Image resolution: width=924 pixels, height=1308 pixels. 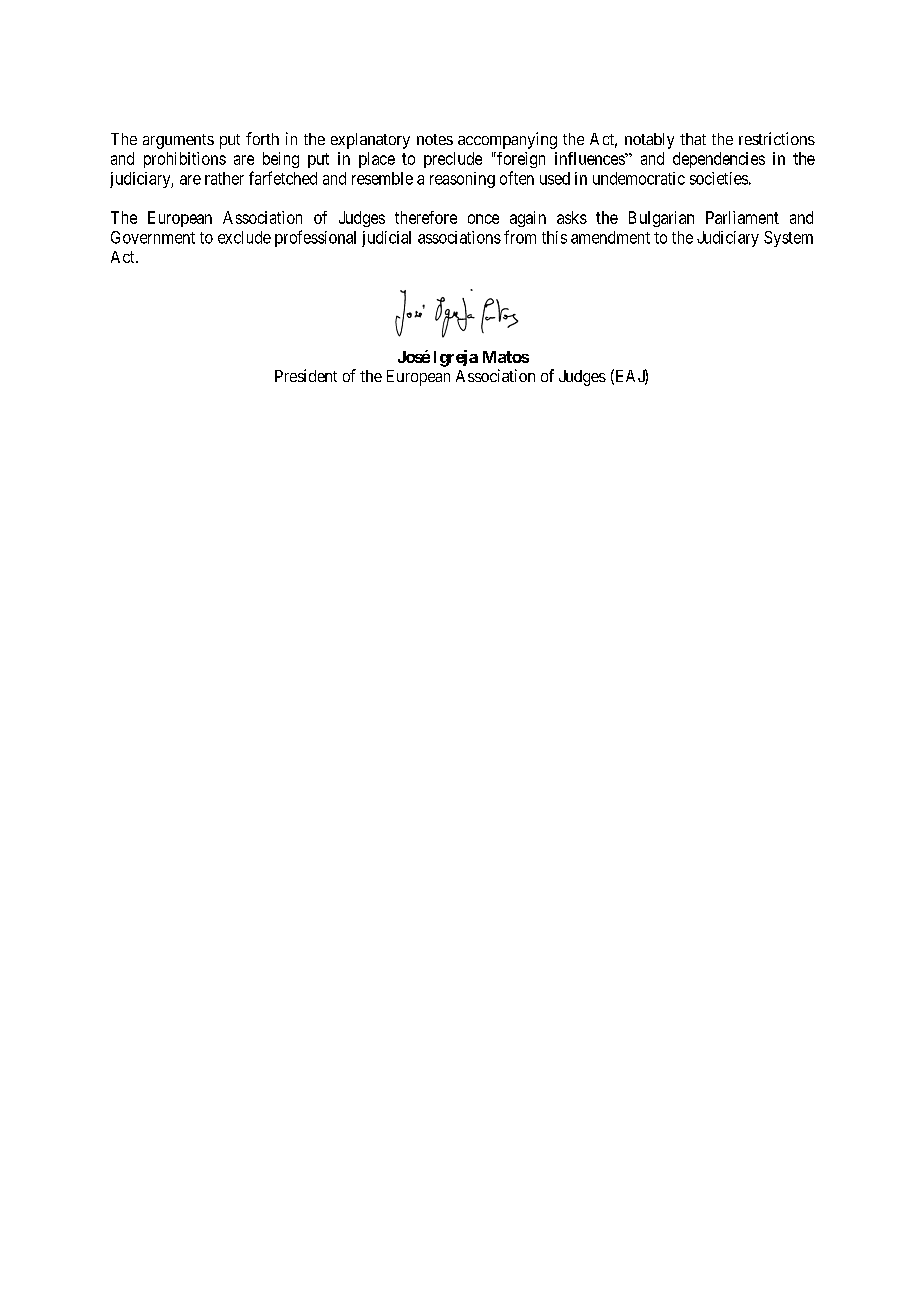 What do you see at coordinates (244, 237) in the screenshot?
I see `exclude` at bounding box center [244, 237].
